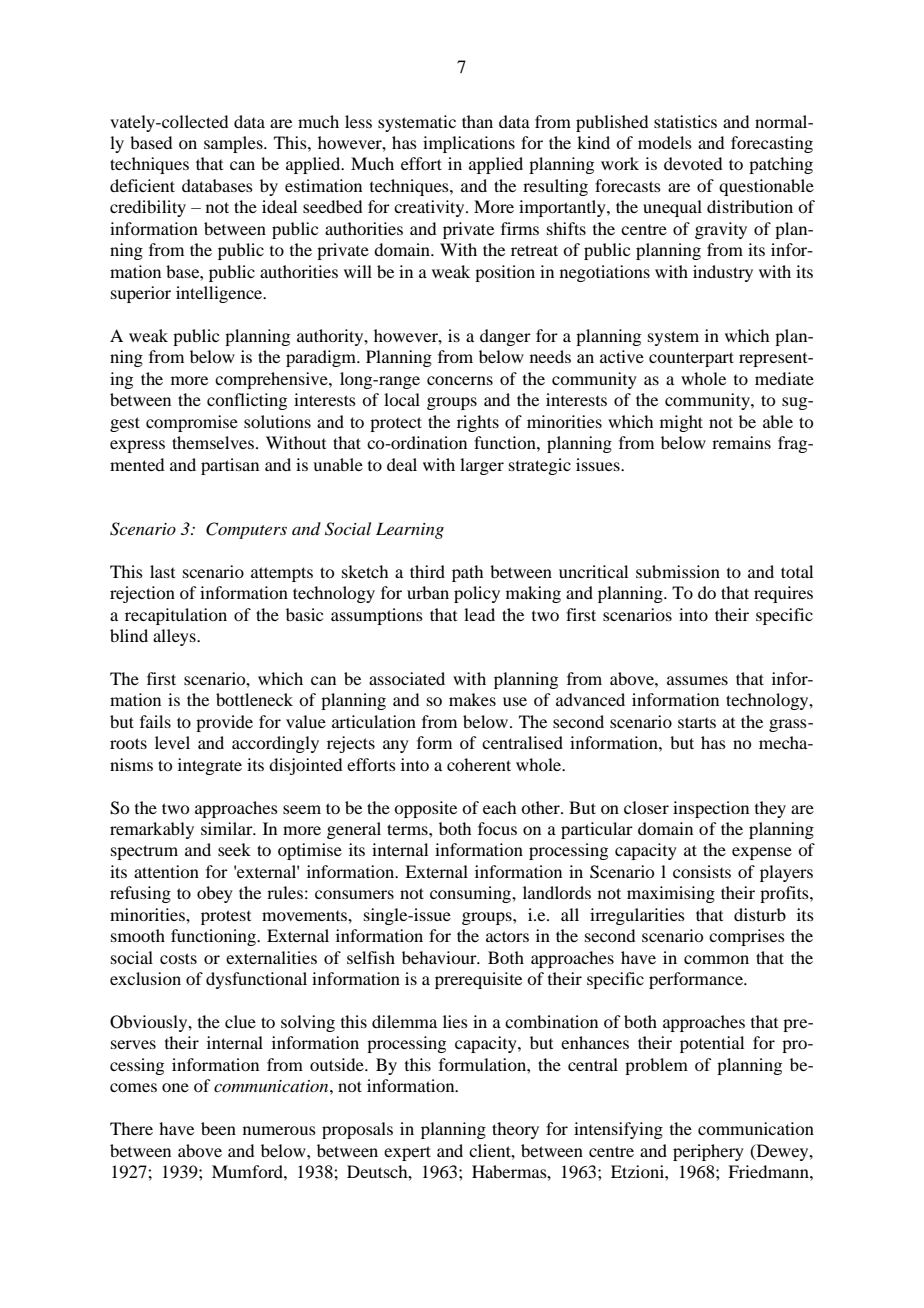 Image resolution: width=924 pixels, height=1308 pixels. Describe the element at coordinates (479, 614) in the screenshot. I see `lead` at that location.
